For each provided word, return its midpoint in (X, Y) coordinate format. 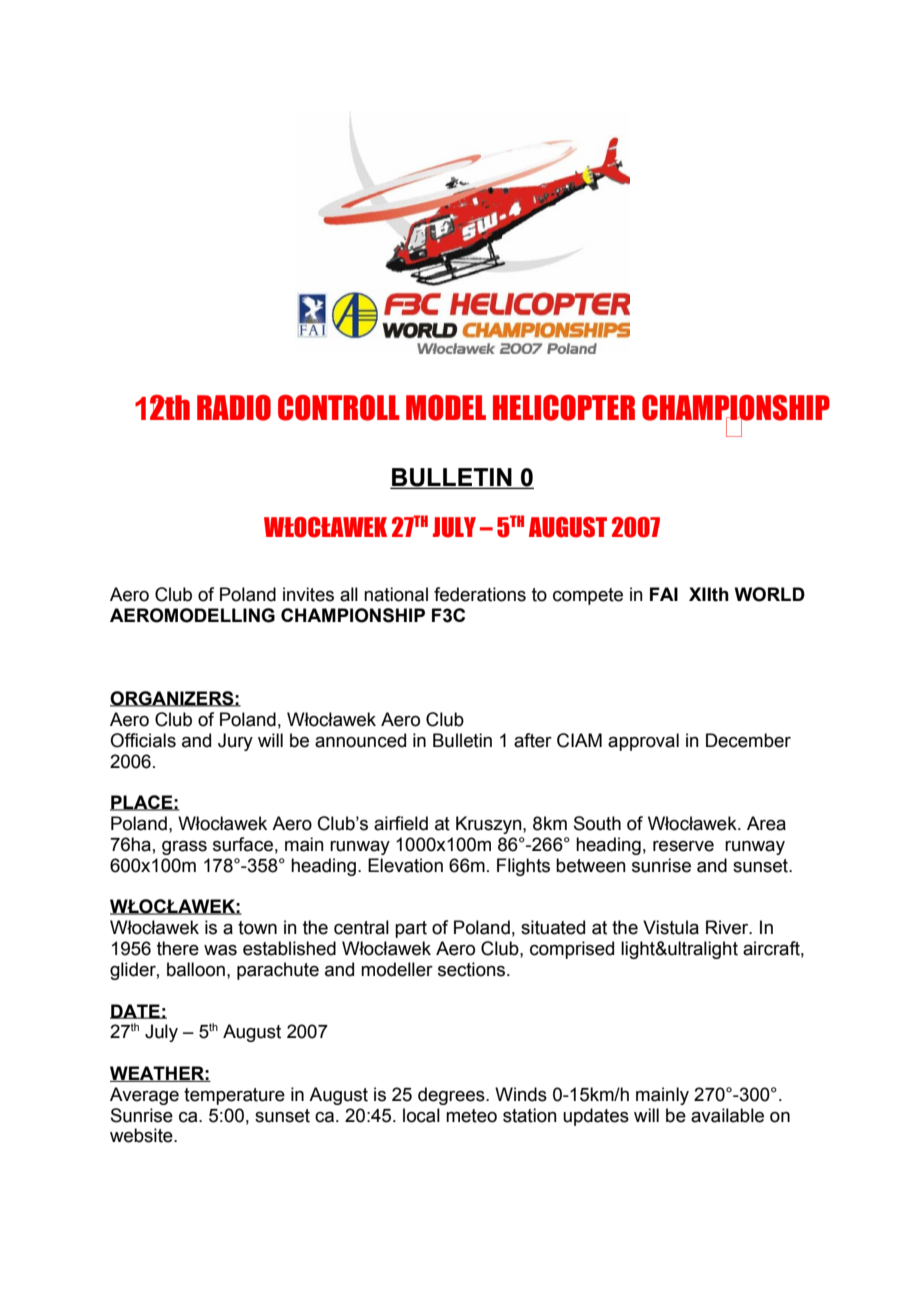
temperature (234, 1096)
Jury (235, 742)
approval (643, 742)
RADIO (234, 408)
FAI (664, 594)
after (533, 740)
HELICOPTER (564, 408)
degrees (452, 1096)
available (727, 1115)
